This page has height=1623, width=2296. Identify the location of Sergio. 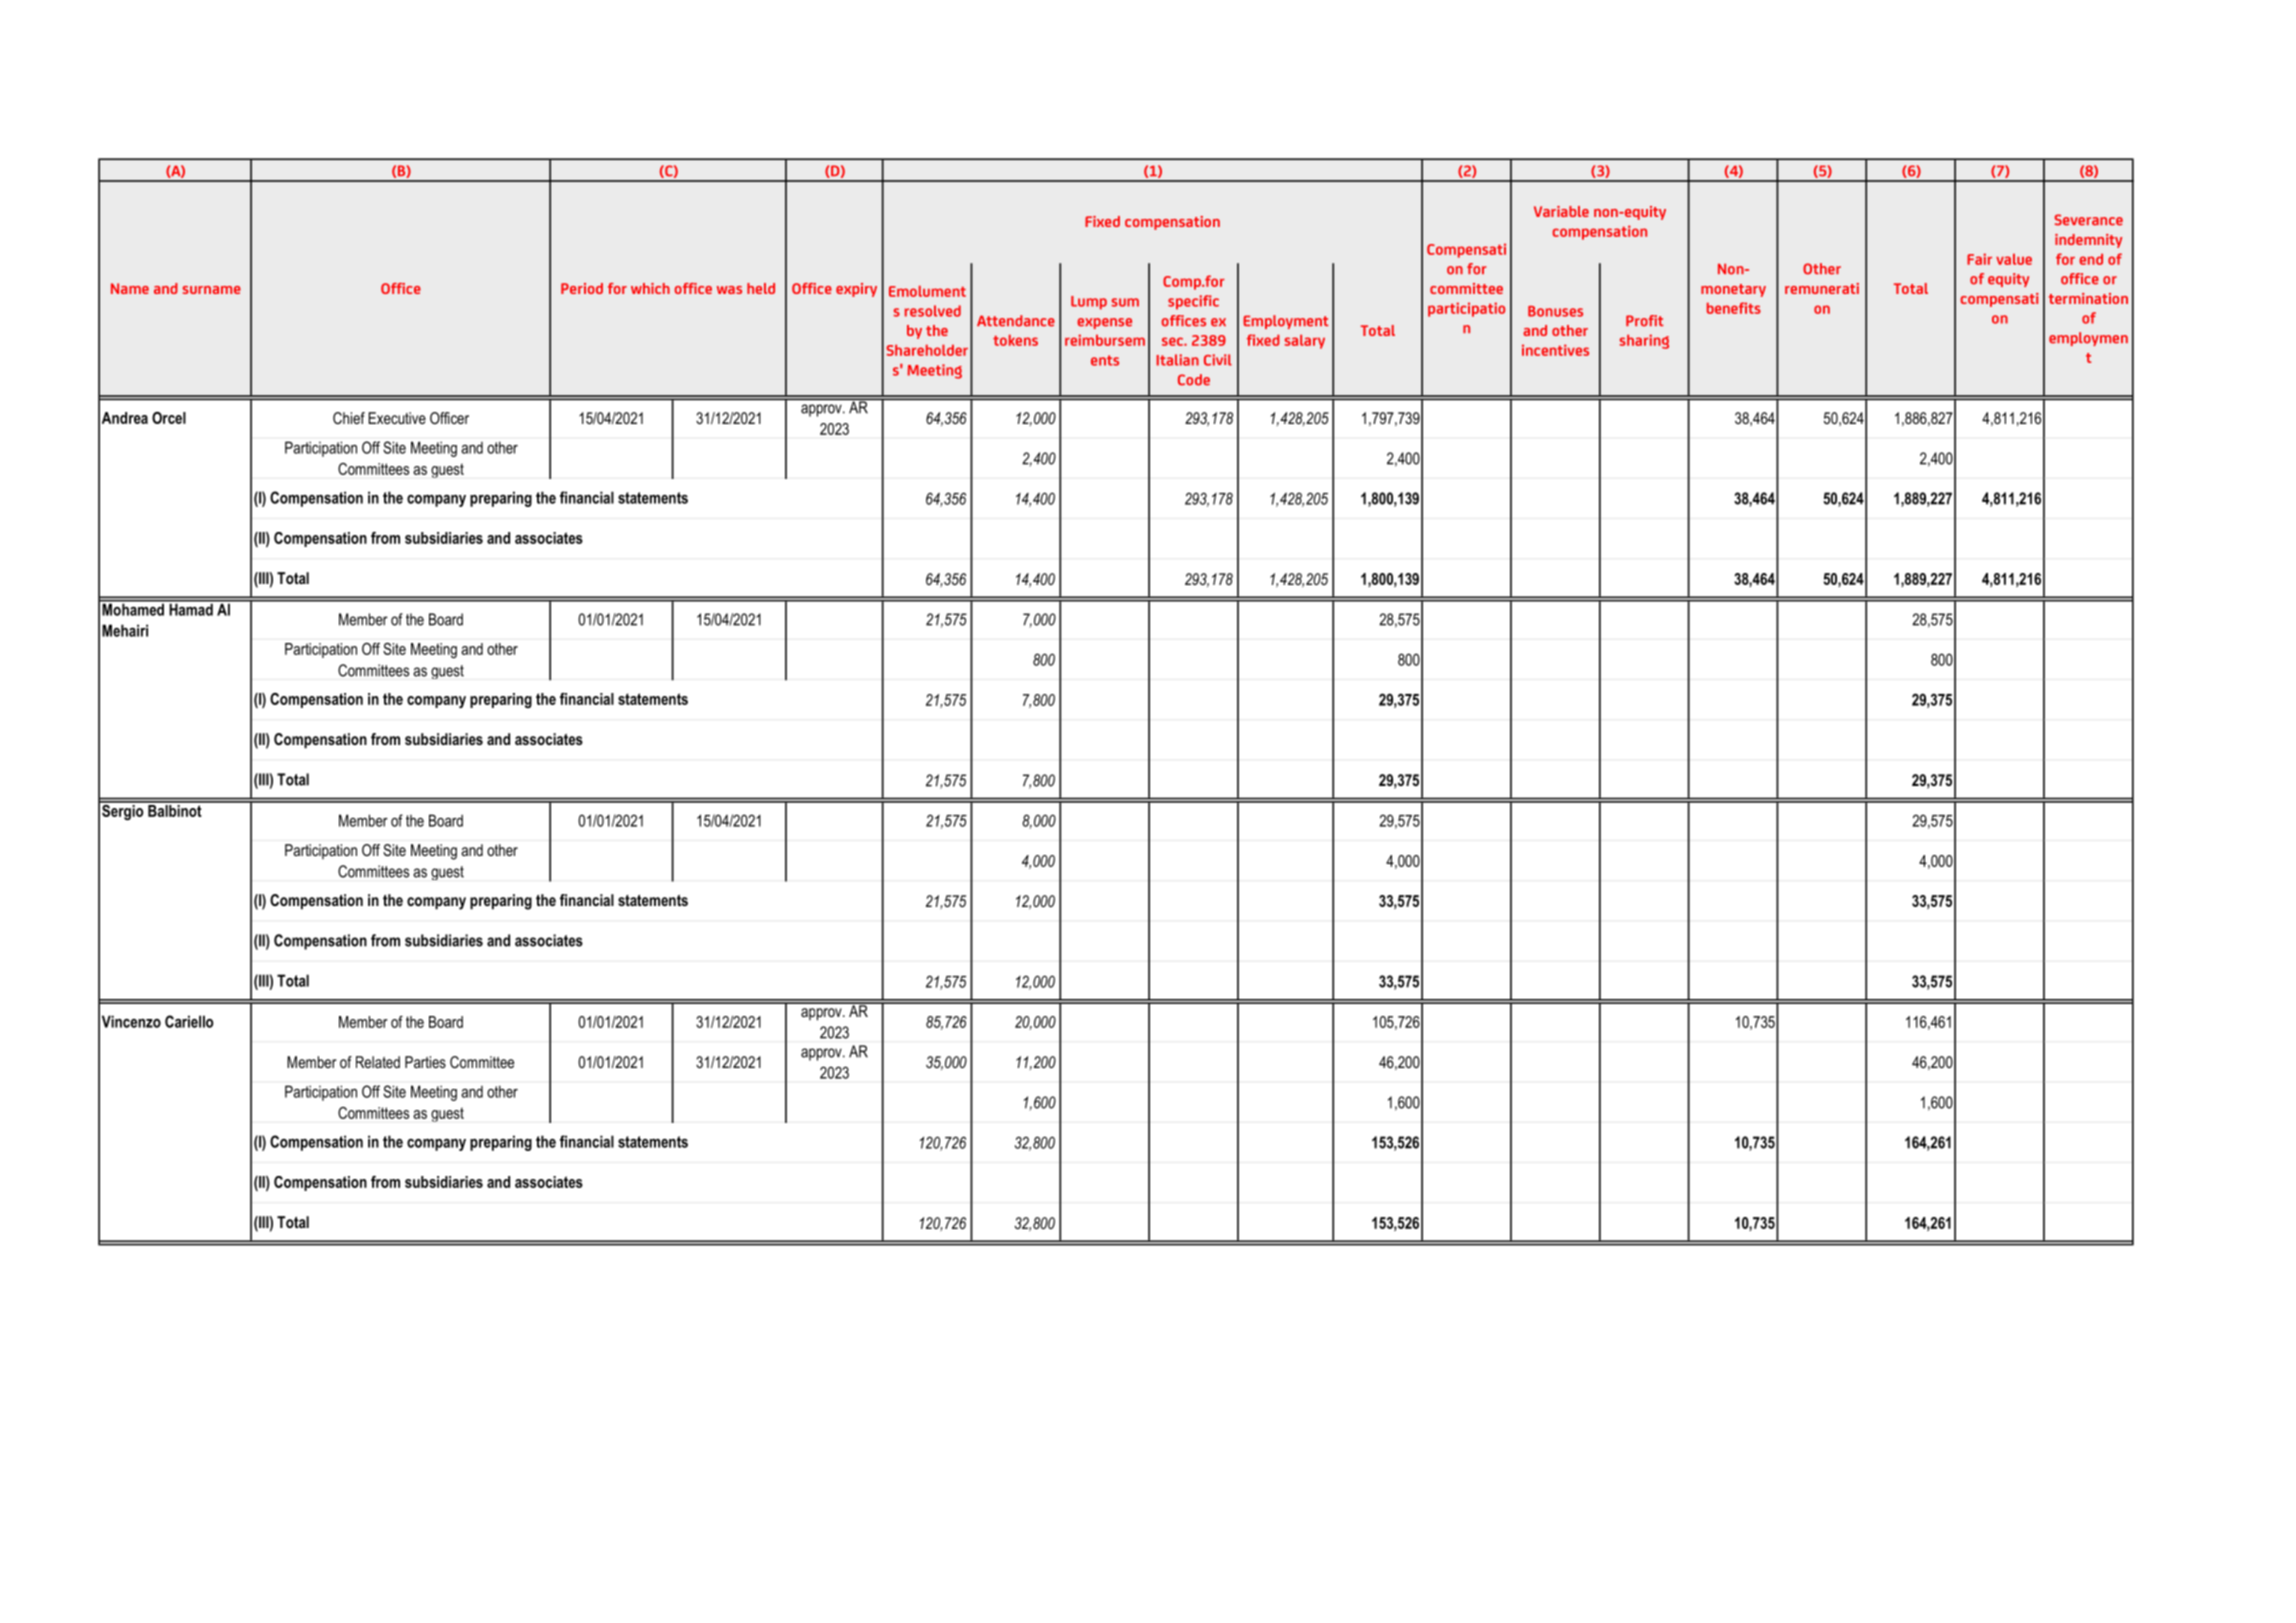
(123, 811).
